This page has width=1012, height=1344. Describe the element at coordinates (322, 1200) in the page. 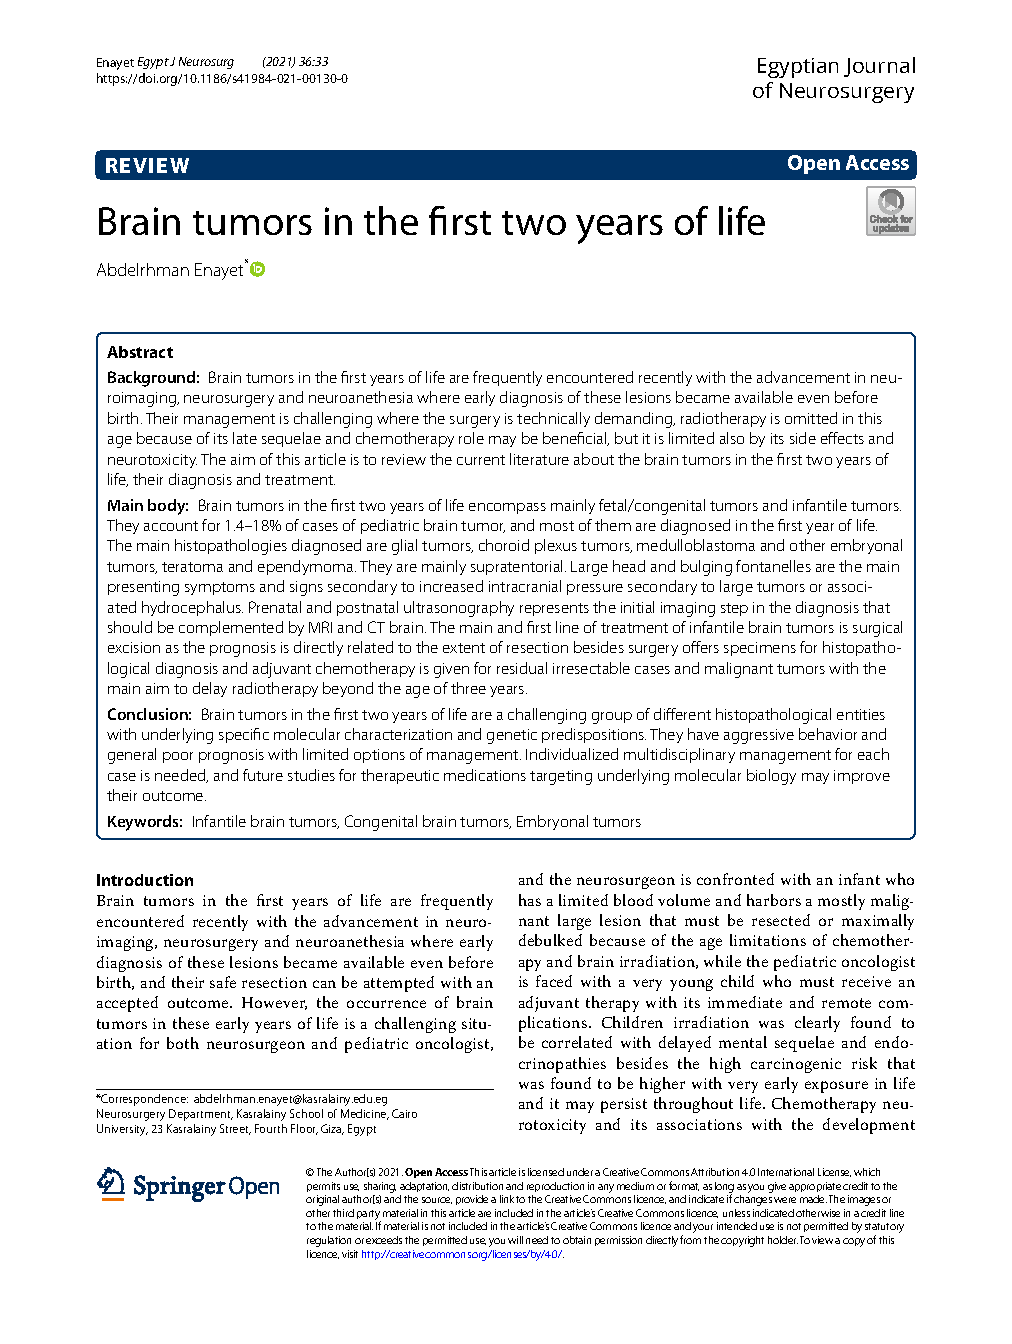

I see `original` at that location.
